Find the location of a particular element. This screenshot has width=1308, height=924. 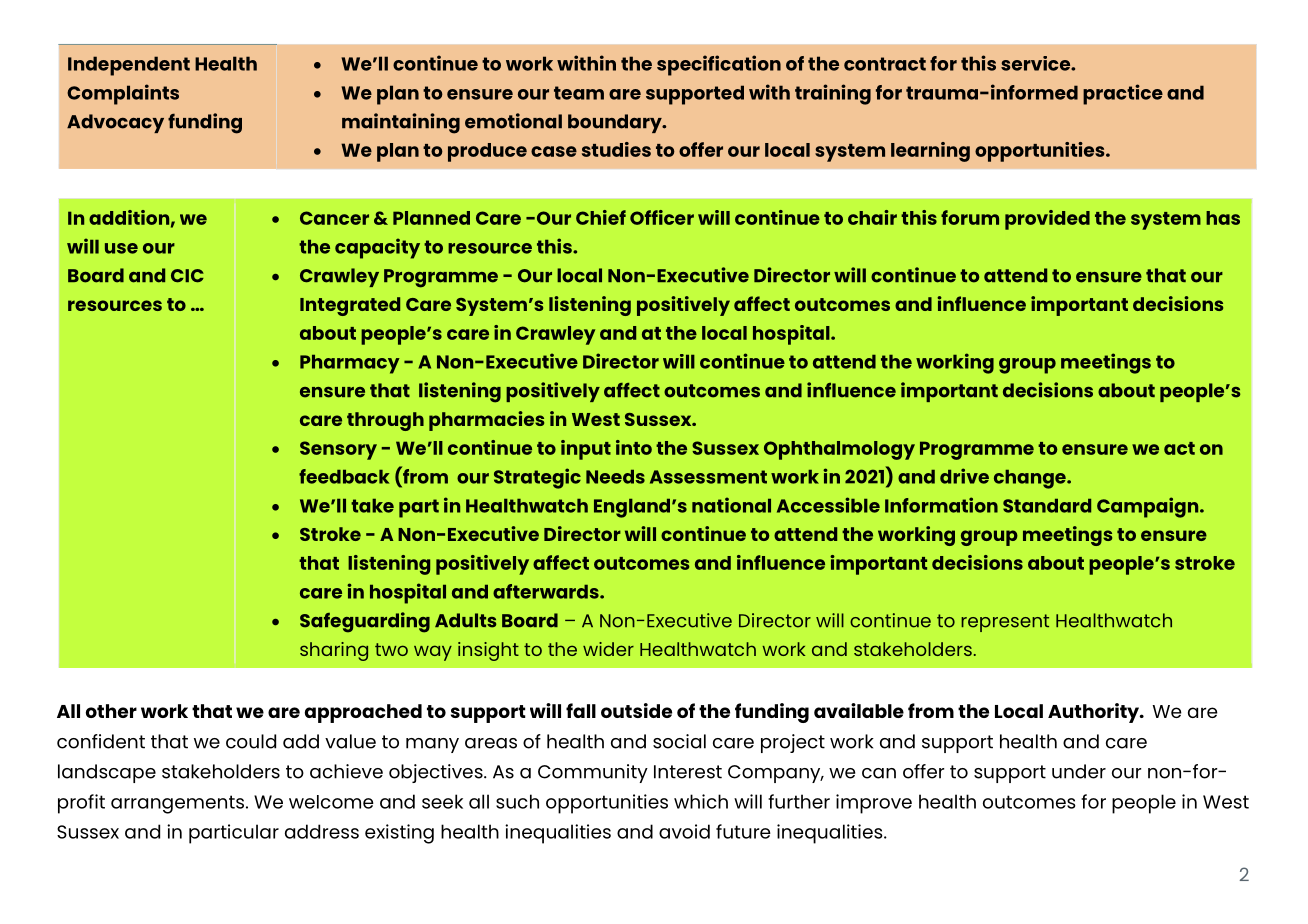

team is located at coordinates (579, 93).
